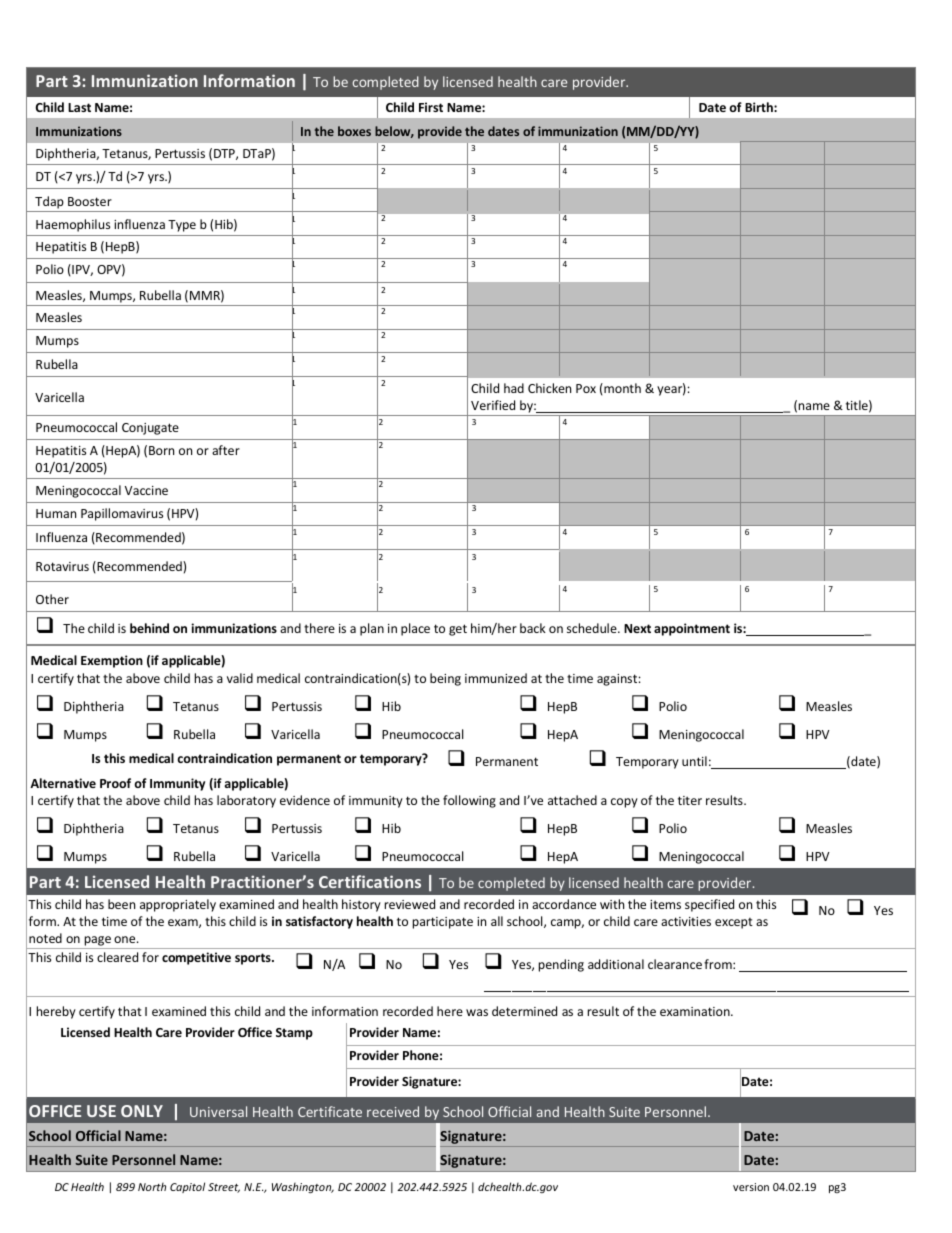 The width and height of the screenshot is (952, 1233). What do you see at coordinates (415, 629) in the screenshot?
I see `place` at bounding box center [415, 629].
